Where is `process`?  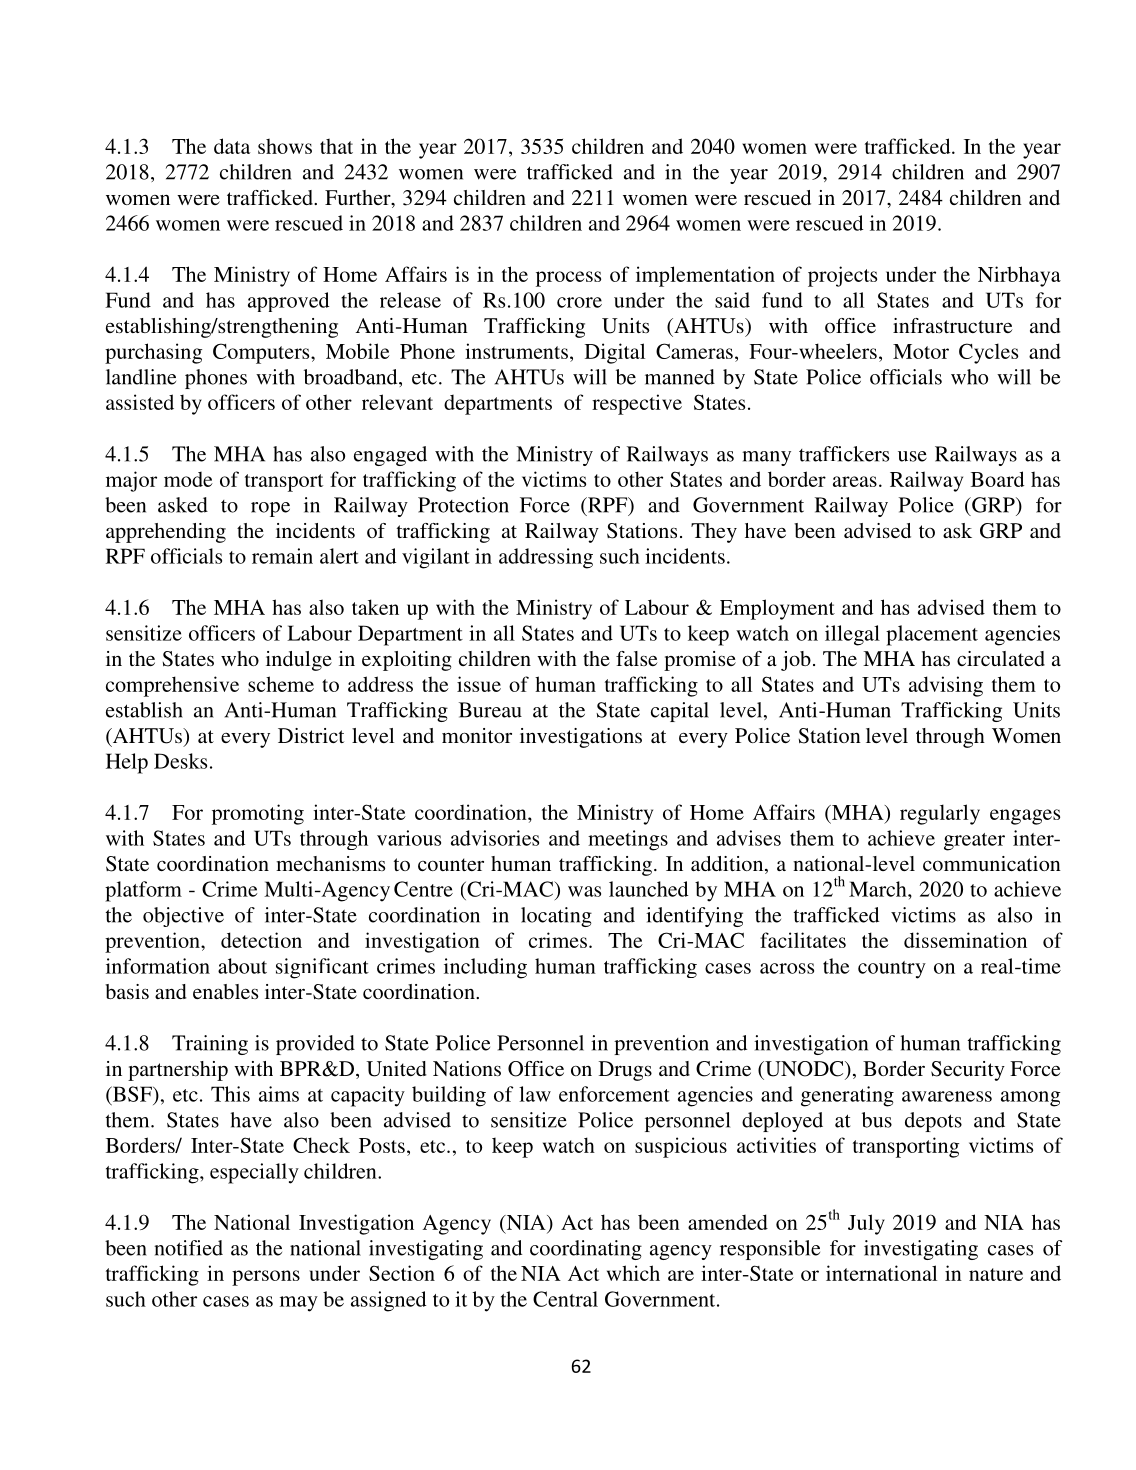
process is located at coordinates (568, 279).
